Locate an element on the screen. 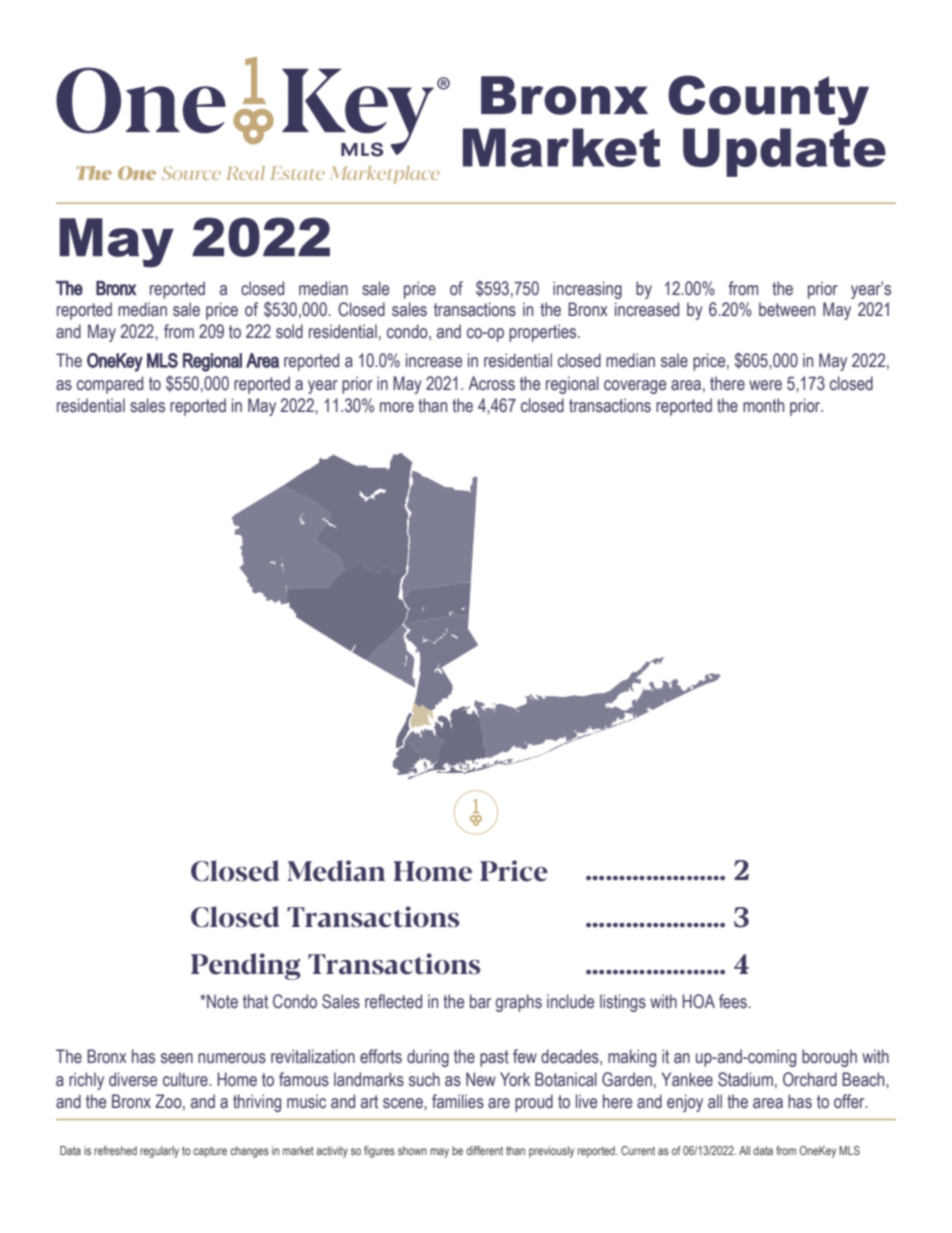 The image size is (952, 1233). Update is located at coordinates (784, 152).
